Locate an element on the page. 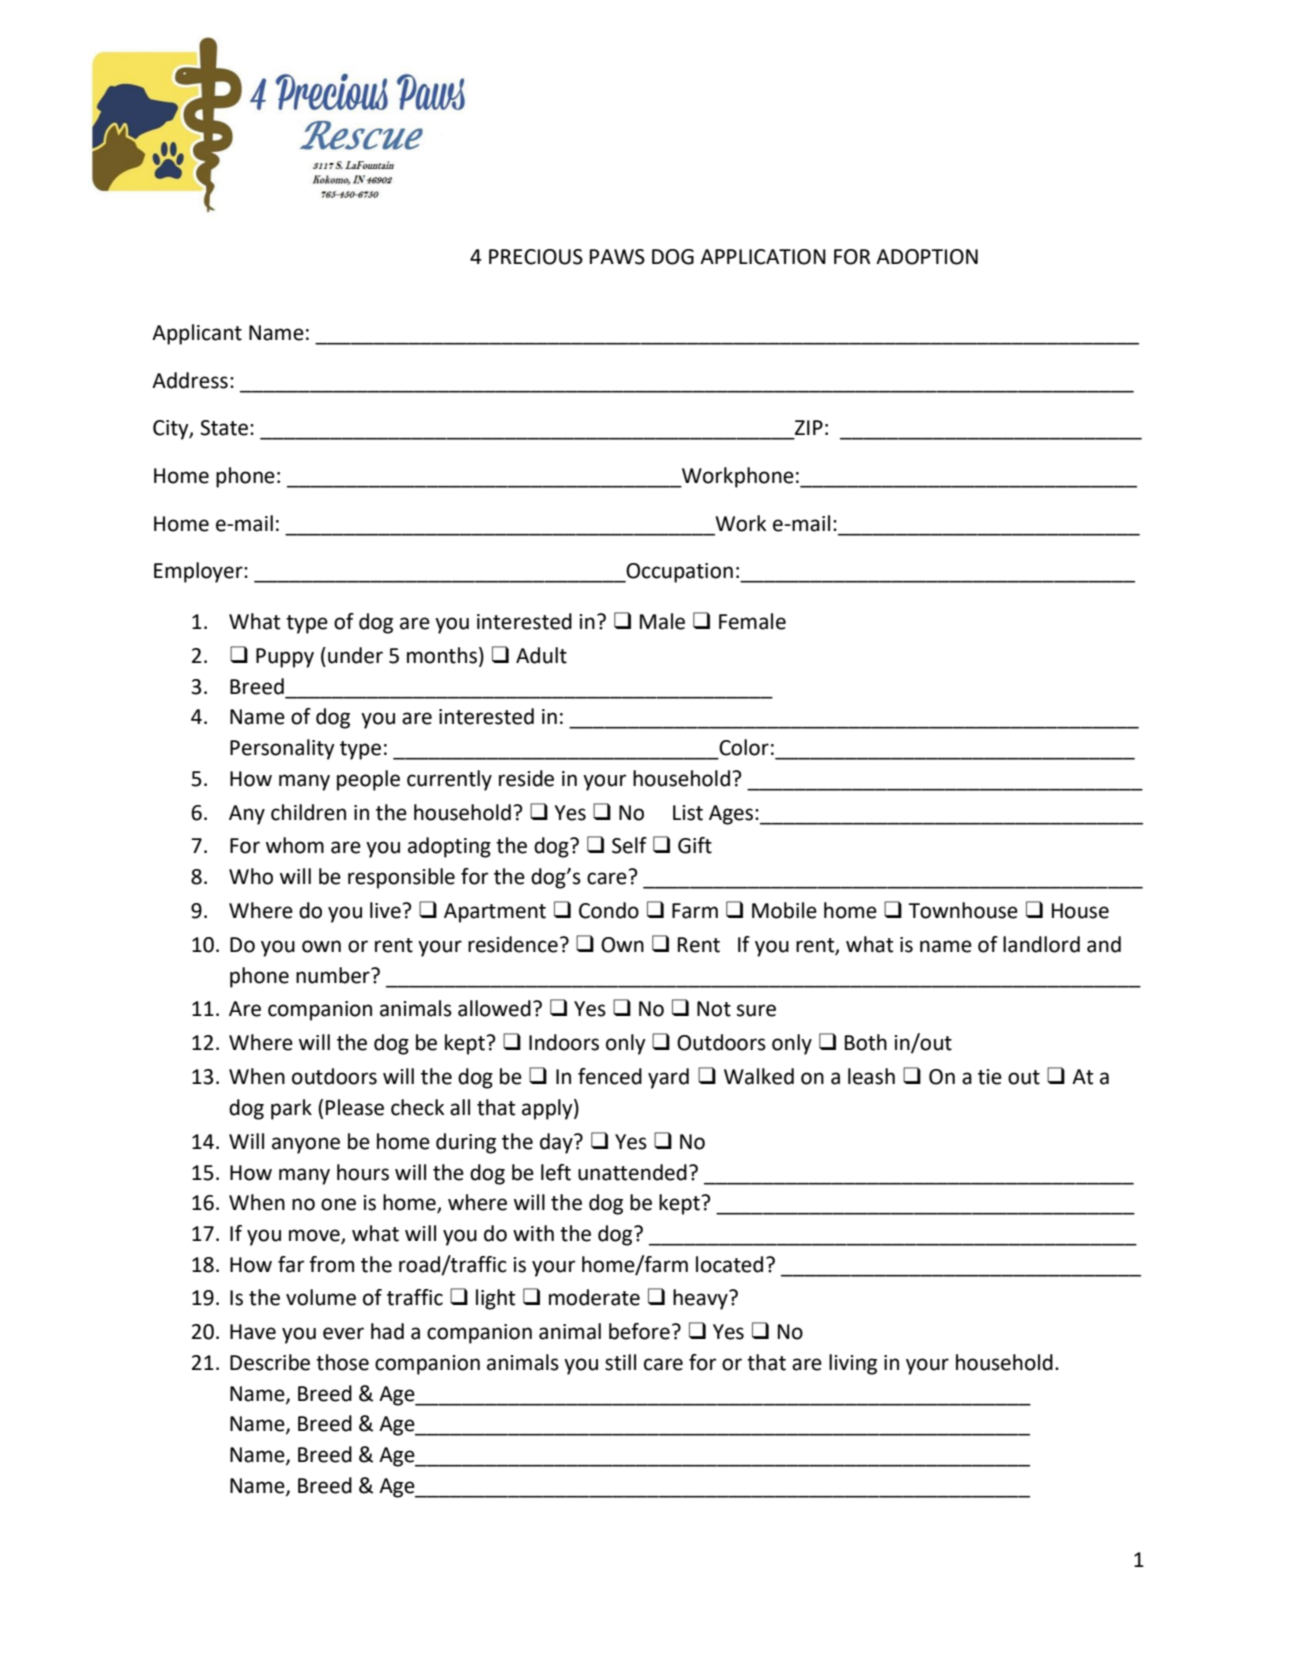  children is located at coordinates (308, 812).
